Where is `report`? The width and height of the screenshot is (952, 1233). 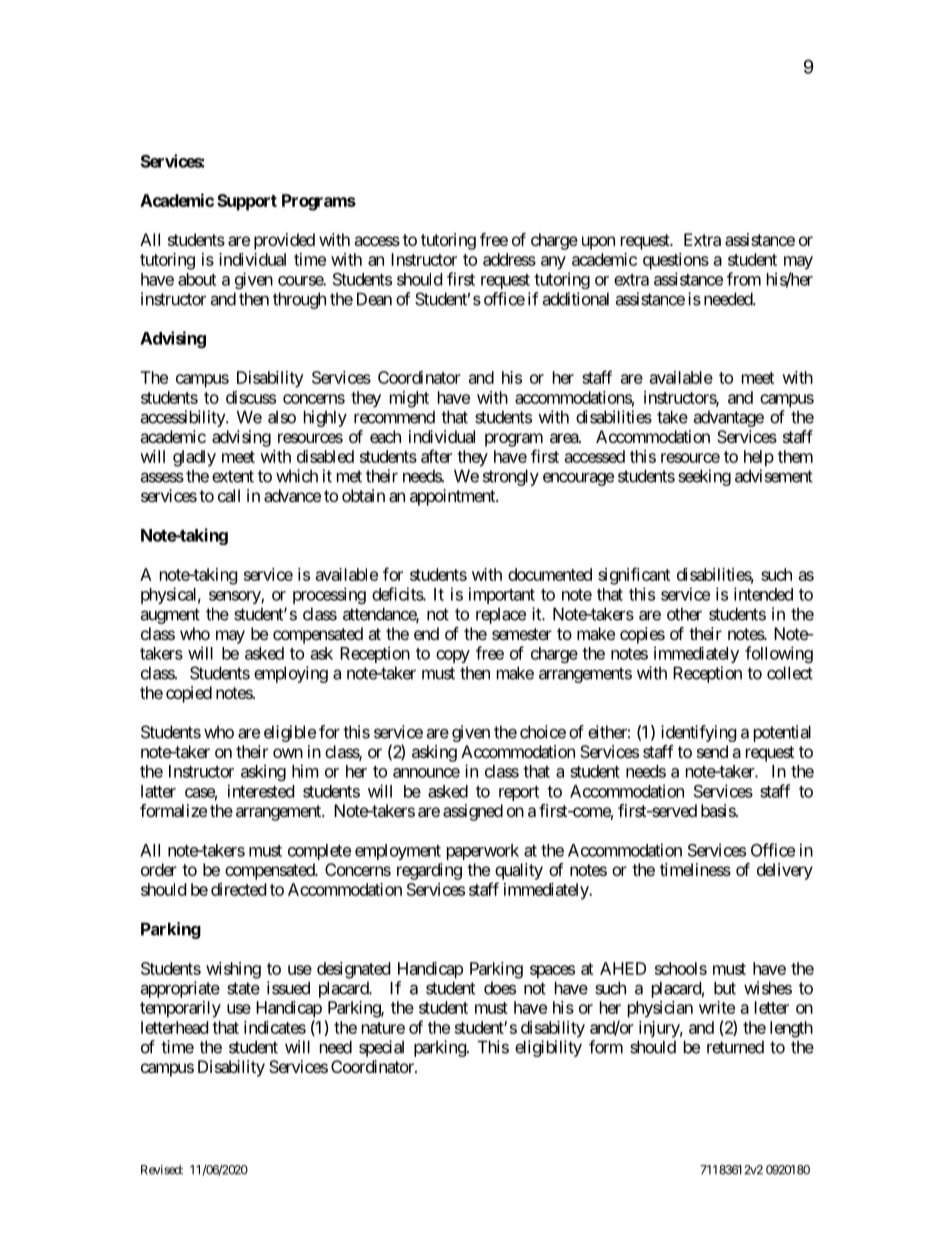
report is located at coordinates (519, 793).
